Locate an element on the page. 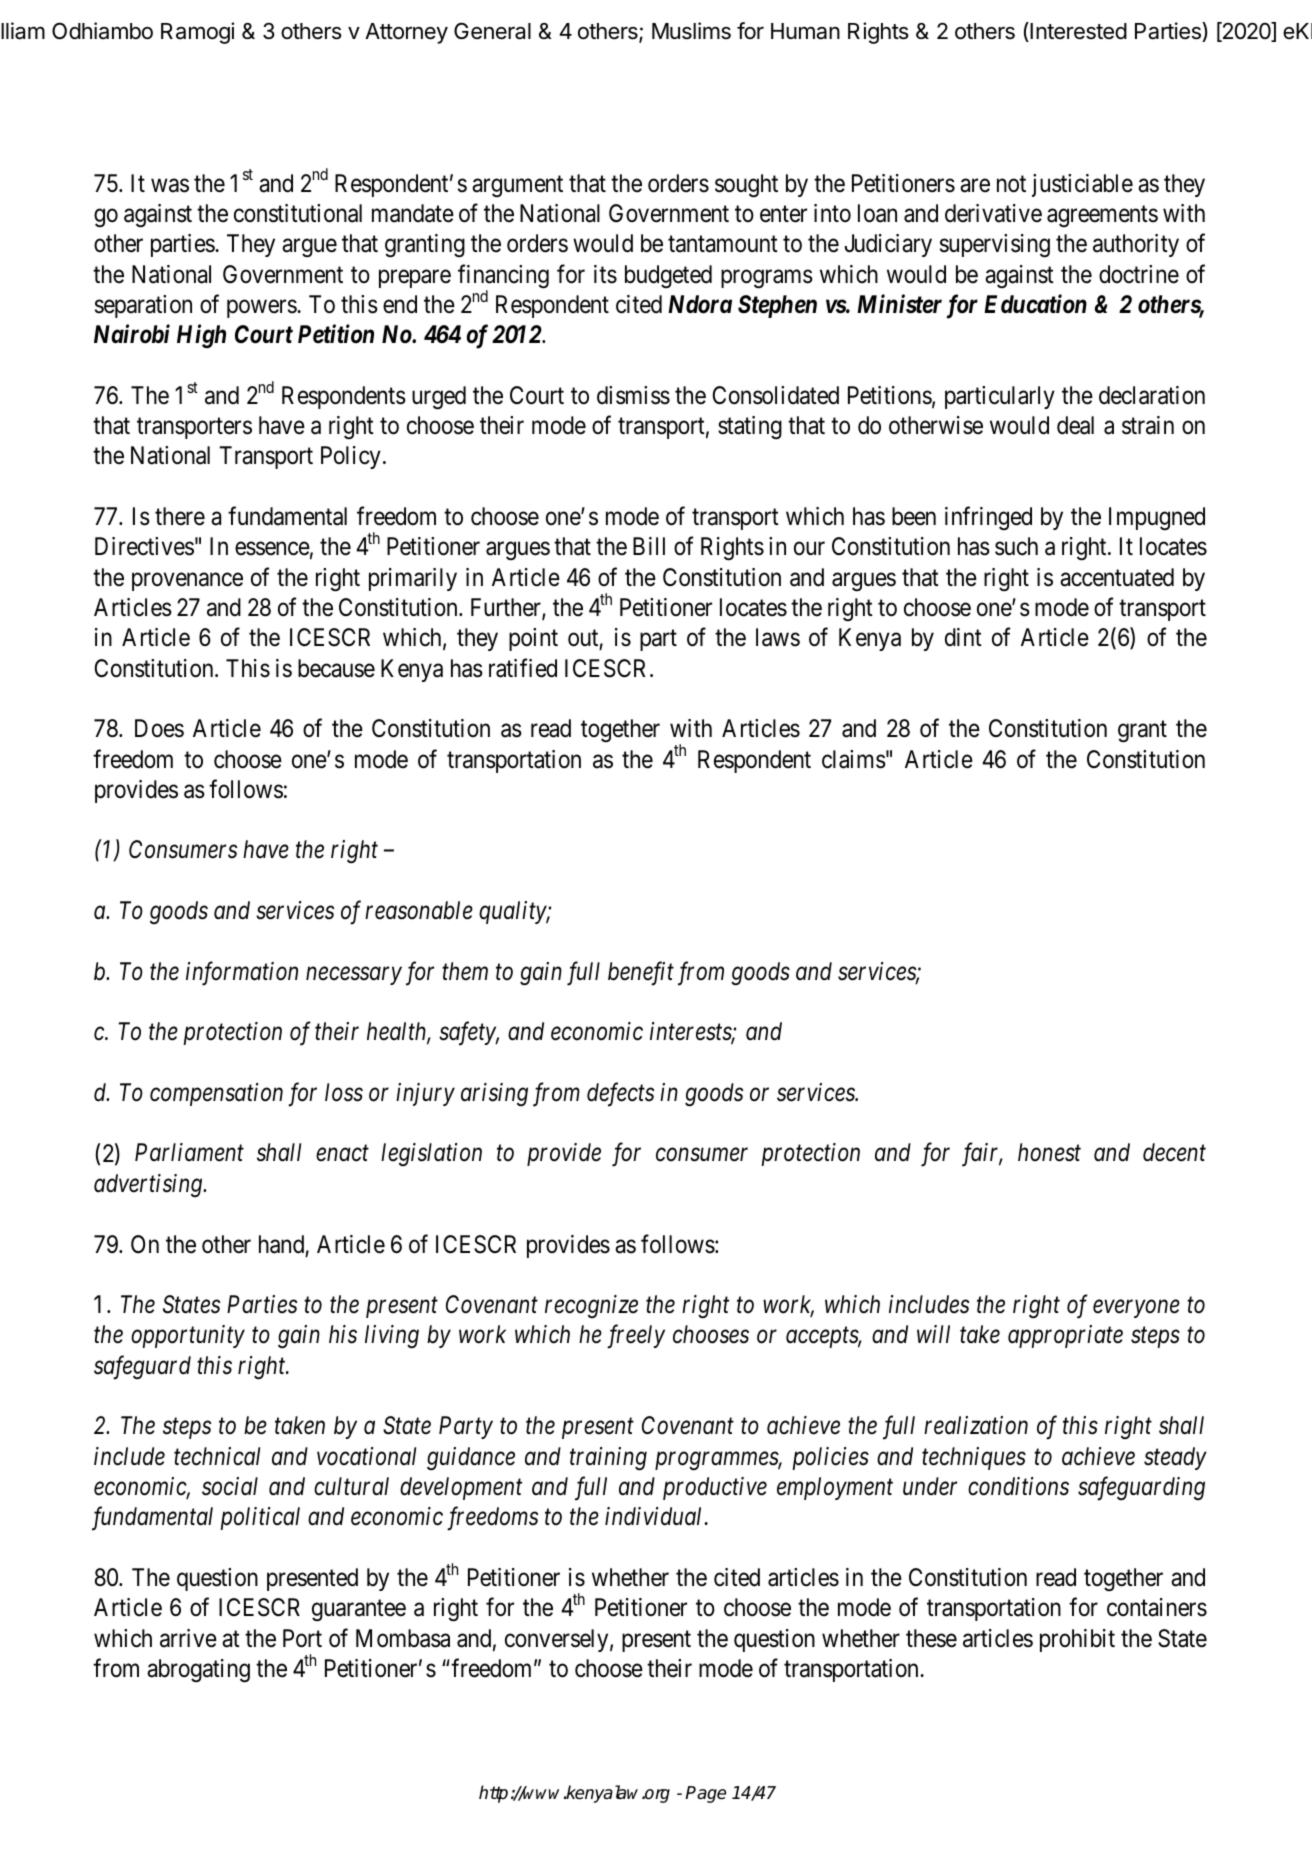 This page has width=1312, height=1856. benefit is located at coordinates (641, 973).
